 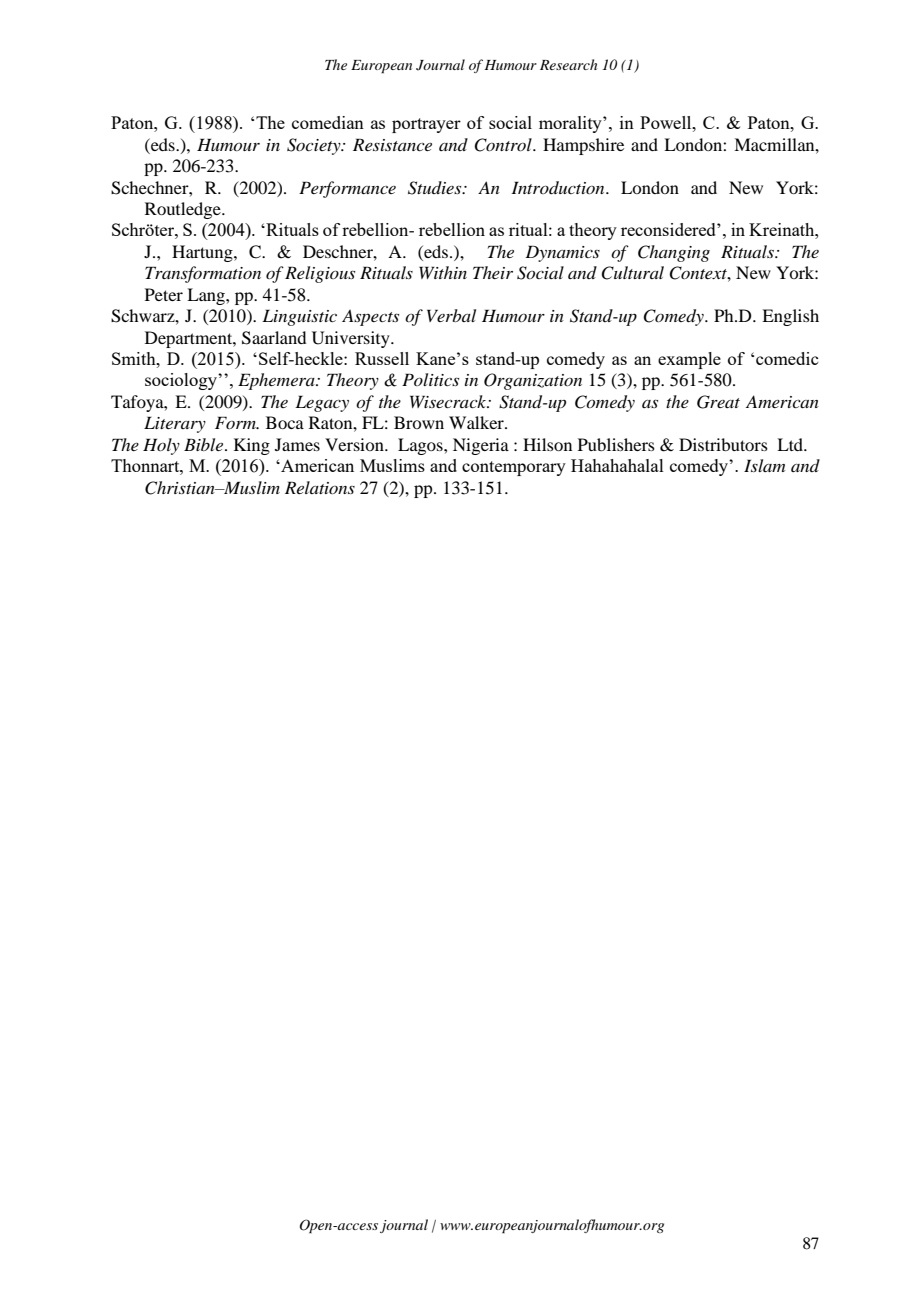 What do you see at coordinates (252, 446) in the screenshot?
I see `King` at bounding box center [252, 446].
